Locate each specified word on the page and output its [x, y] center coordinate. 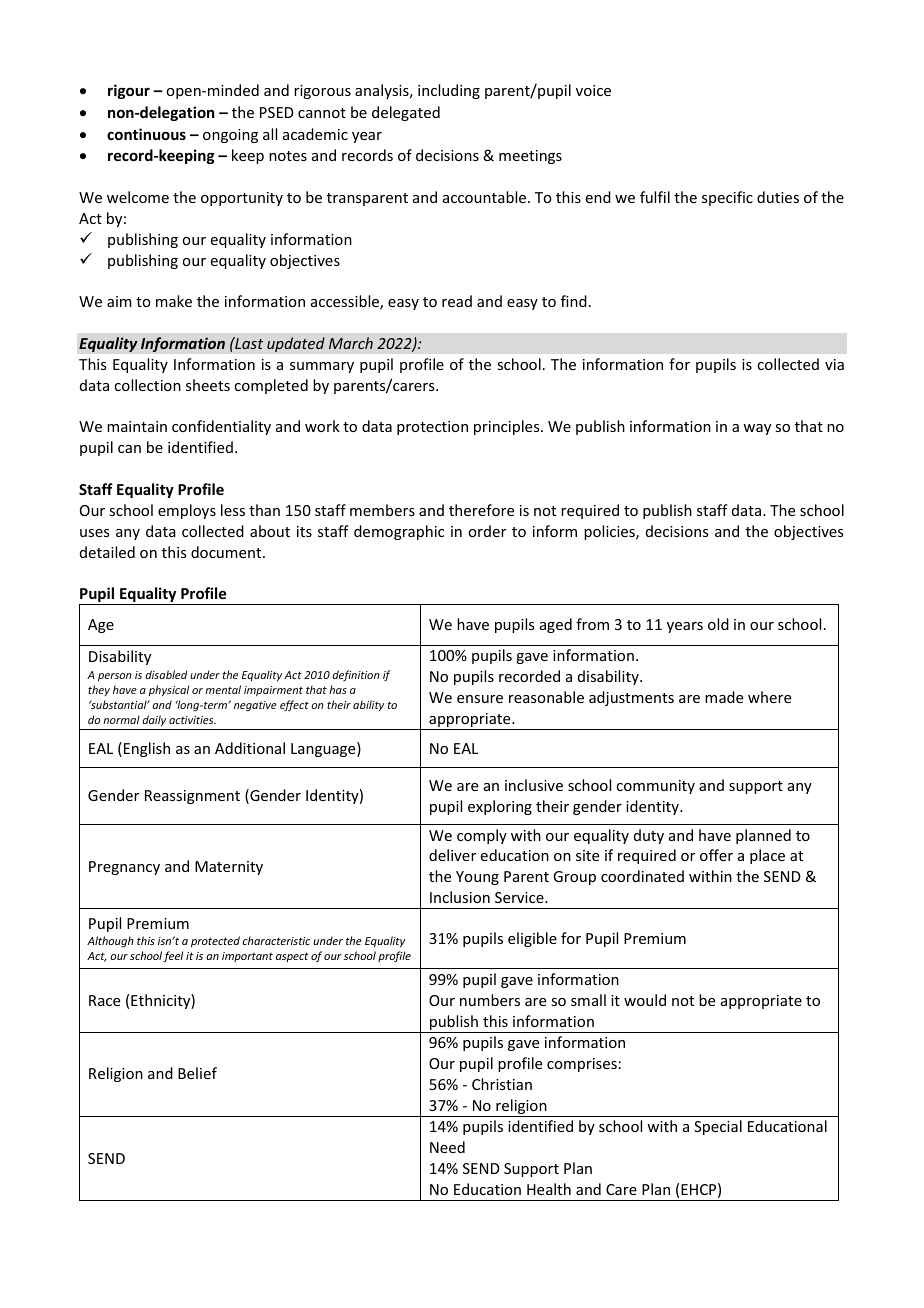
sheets [208, 385]
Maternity [229, 868]
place [767, 856]
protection [432, 428]
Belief [197, 1073]
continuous [146, 134]
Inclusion [460, 897]
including [449, 91]
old [718, 624]
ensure [480, 699]
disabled [166, 674]
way [757, 429]
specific [727, 198]
